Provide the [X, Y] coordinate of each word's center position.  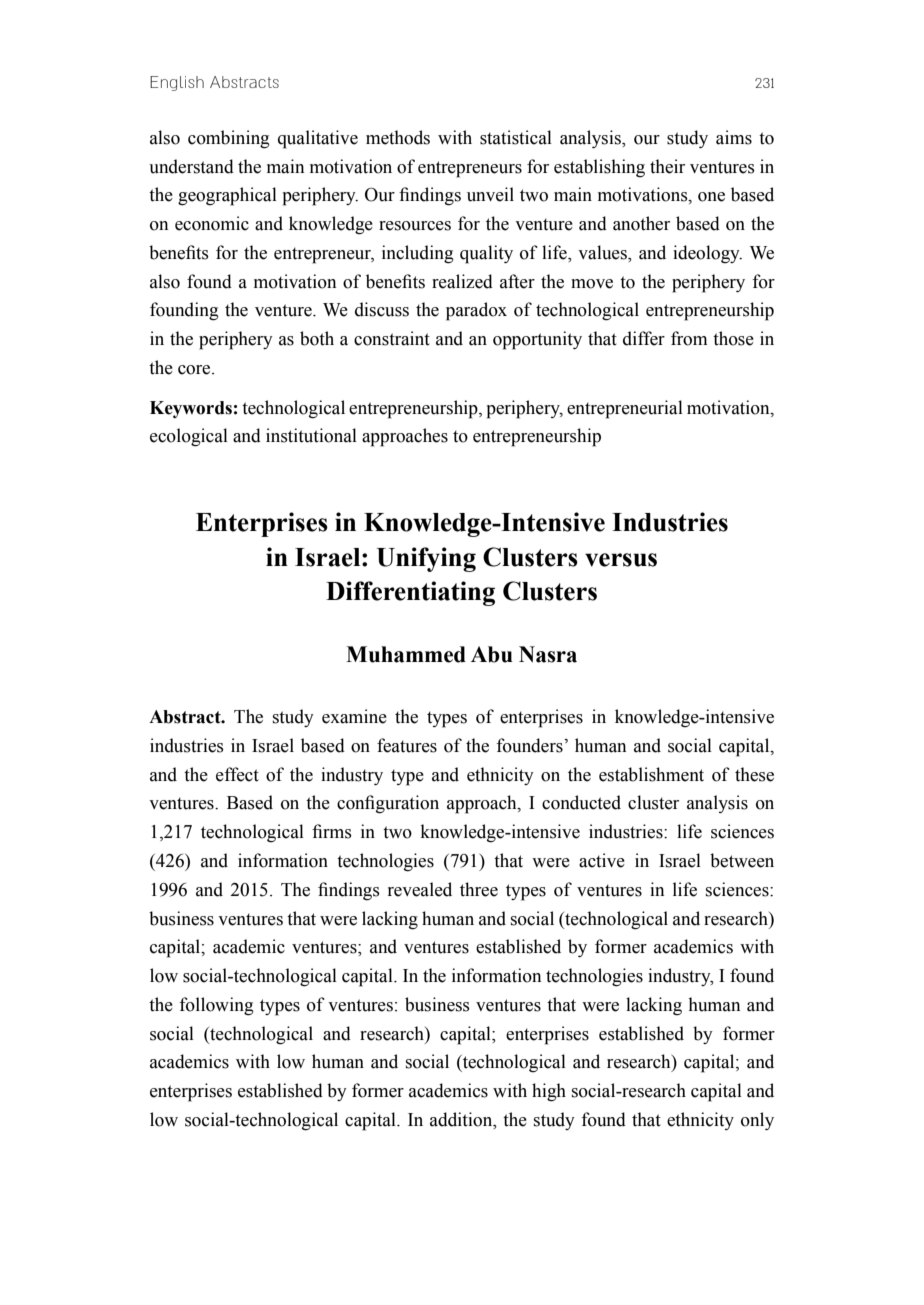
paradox [476, 311]
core [195, 370]
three [479, 889]
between [742, 860]
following [216, 1006]
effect [237, 774]
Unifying [426, 559]
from [689, 338]
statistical [516, 137]
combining [229, 139]
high [549, 1092]
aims [734, 137]
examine [354, 716]
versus [621, 560]
